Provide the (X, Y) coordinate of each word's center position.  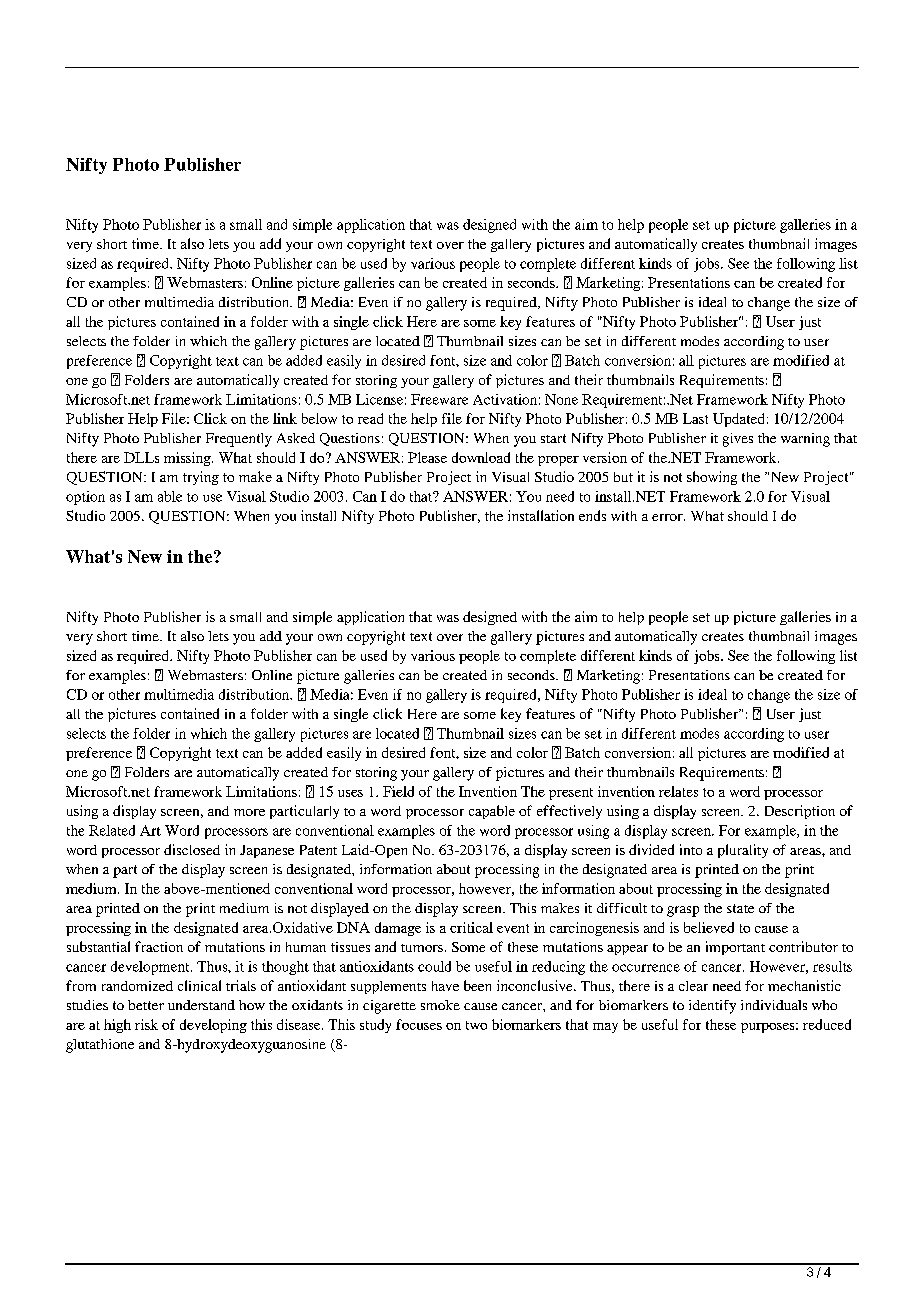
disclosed (192, 849)
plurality (743, 851)
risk (146, 1024)
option (85, 498)
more (249, 812)
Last (695, 418)
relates (678, 791)
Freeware (439, 399)
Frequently (239, 440)
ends (592, 515)
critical (471, 927)
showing (712, 478)
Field (398, 791)
